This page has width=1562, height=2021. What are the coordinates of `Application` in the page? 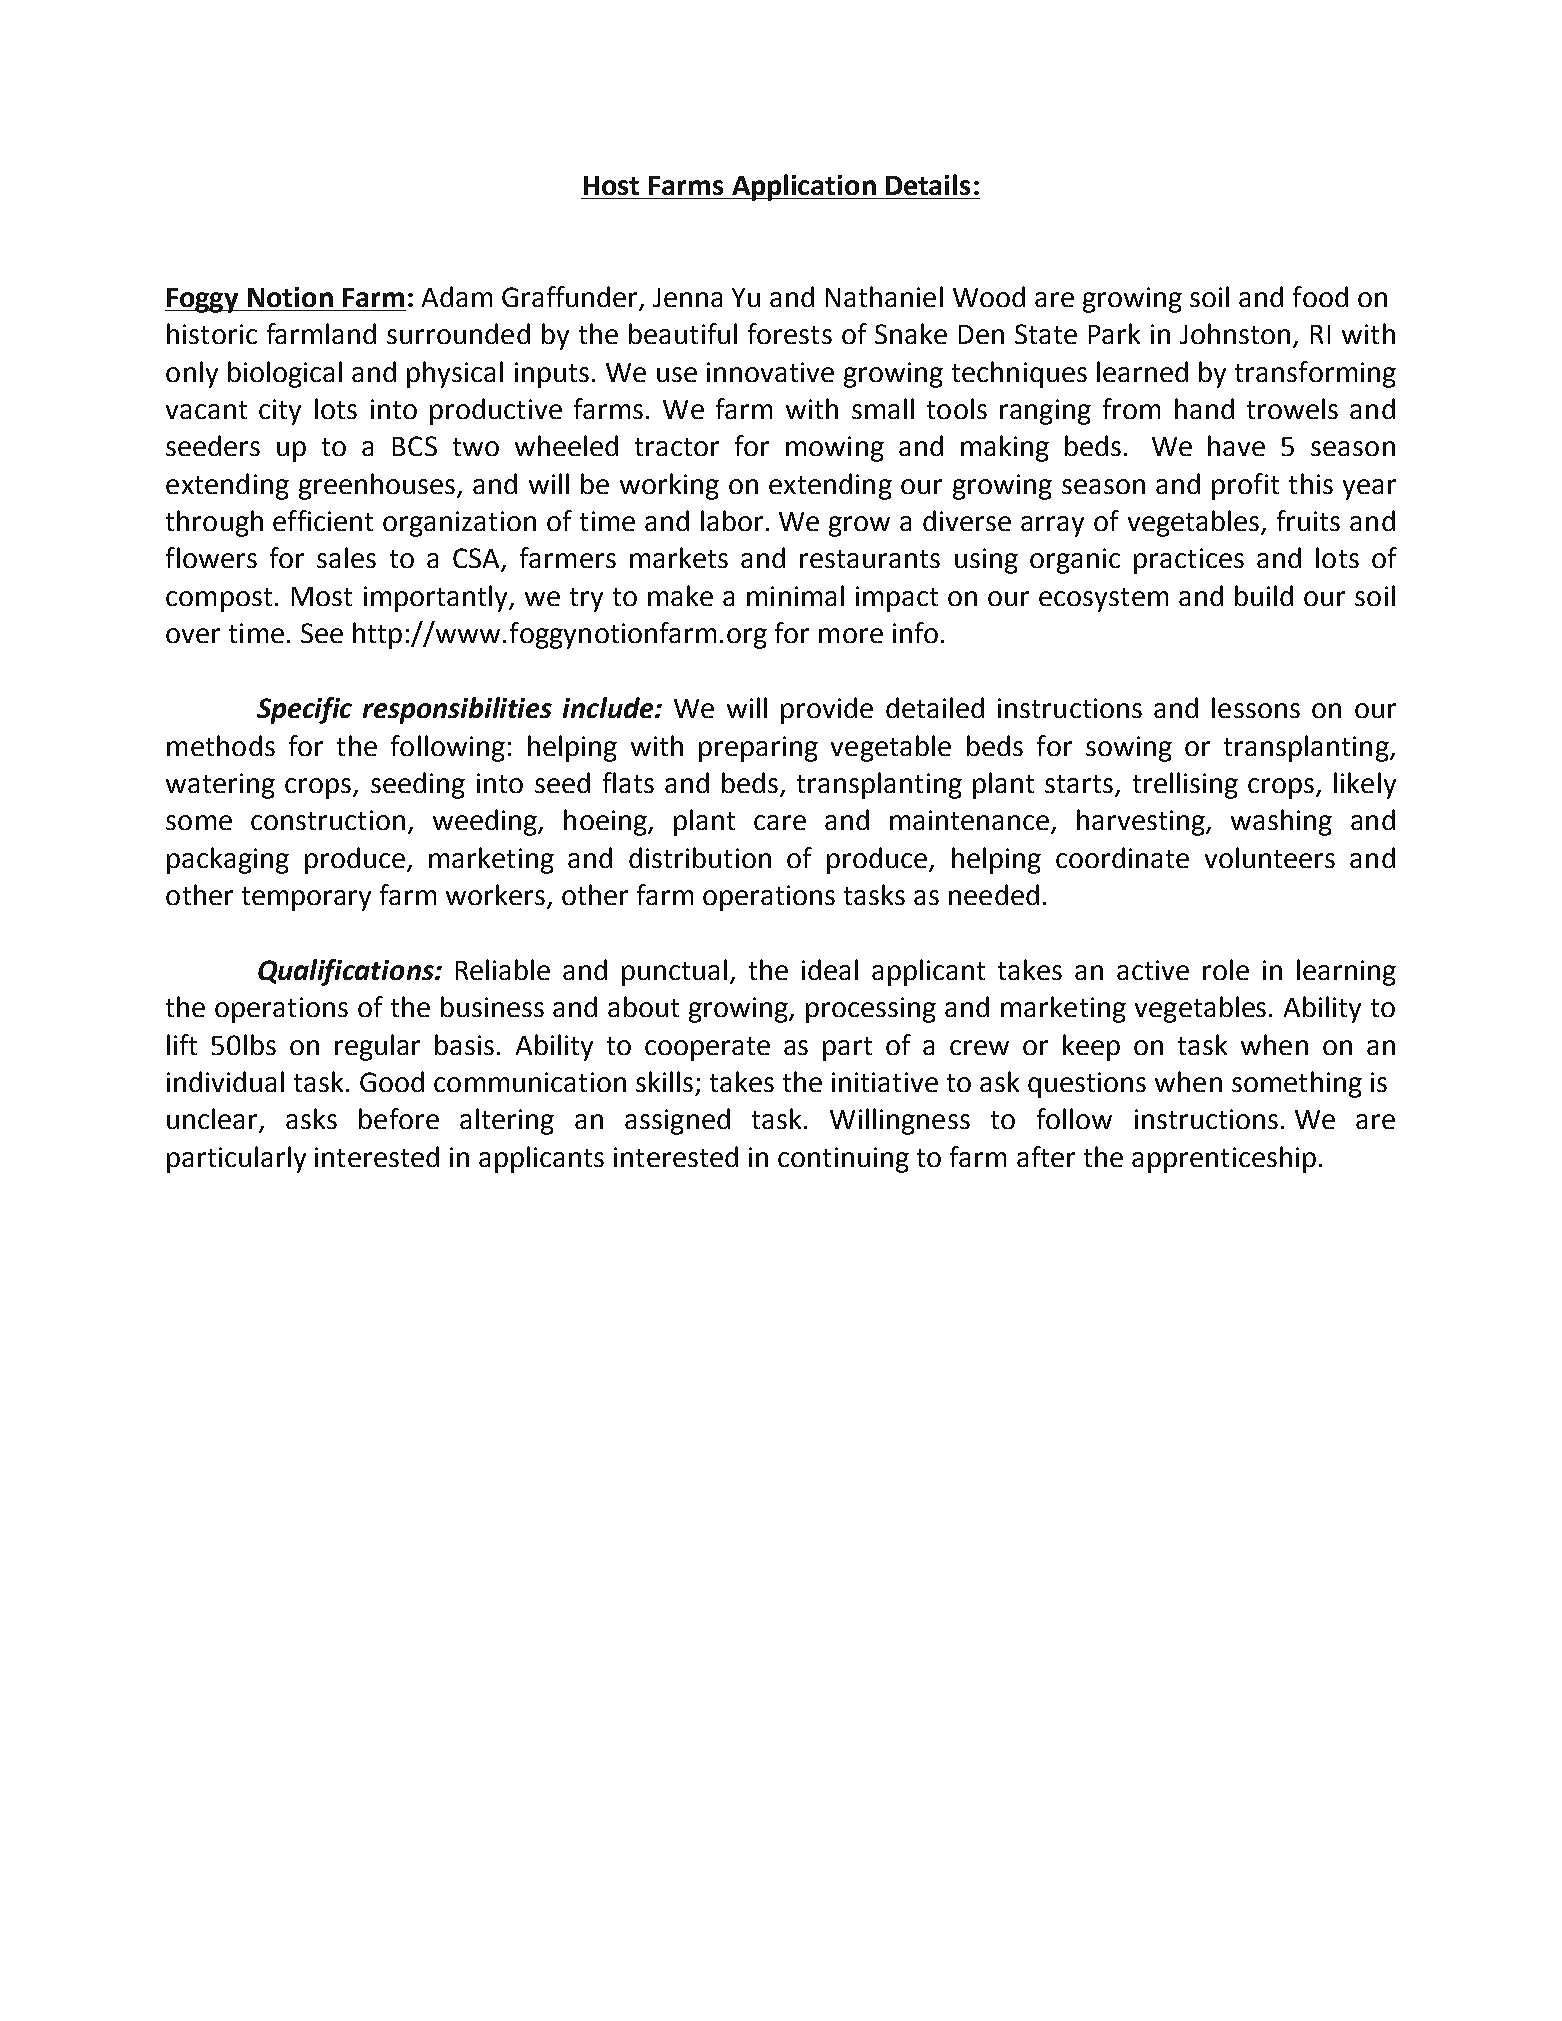 It's located at (803, 187).
